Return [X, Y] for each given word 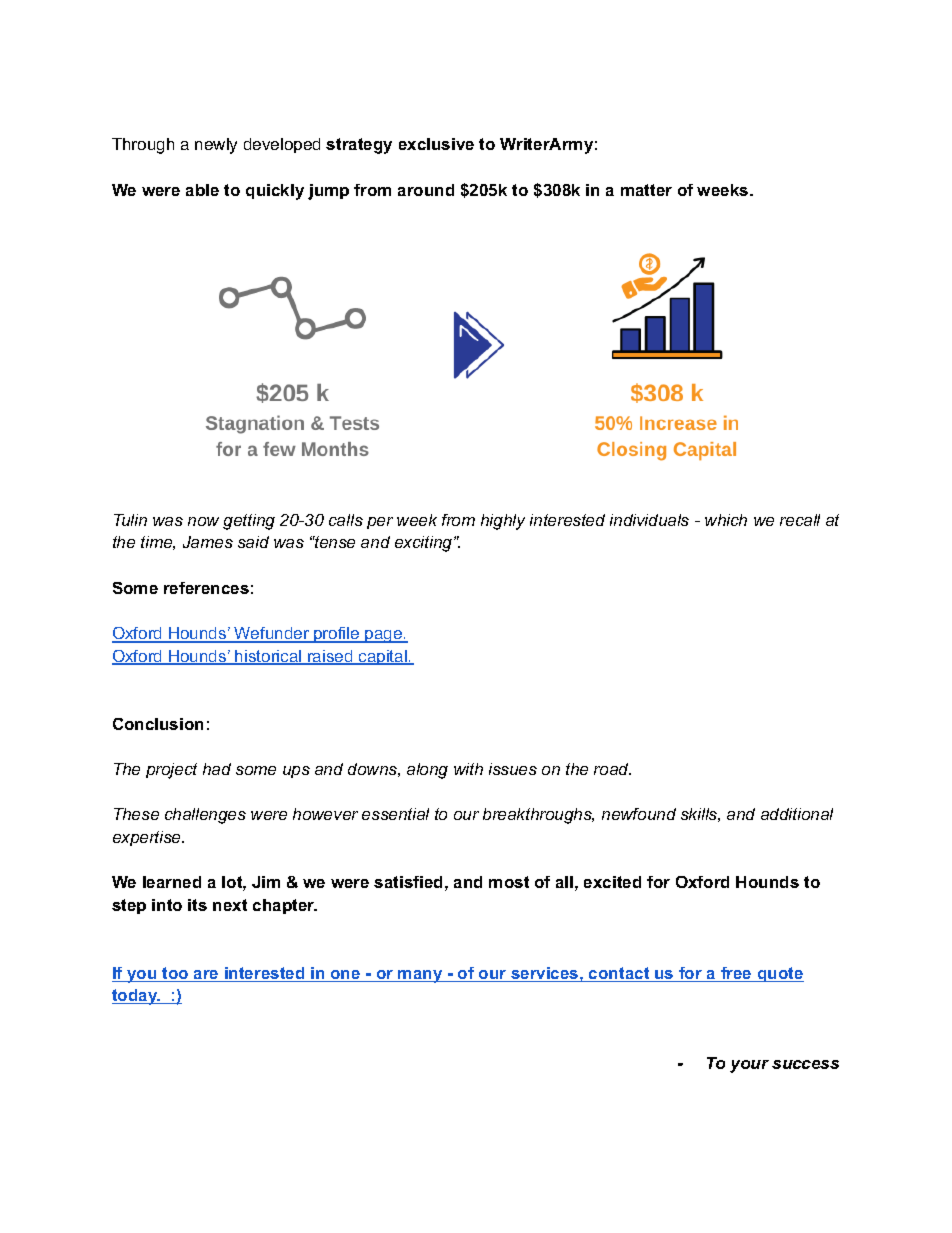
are [206, 976]
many [421, 976]
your [749, 1066]
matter [646, 190]
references [206, 588]
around [426, 190]
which [726, 520]
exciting [425, 544]
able [202, 190]
